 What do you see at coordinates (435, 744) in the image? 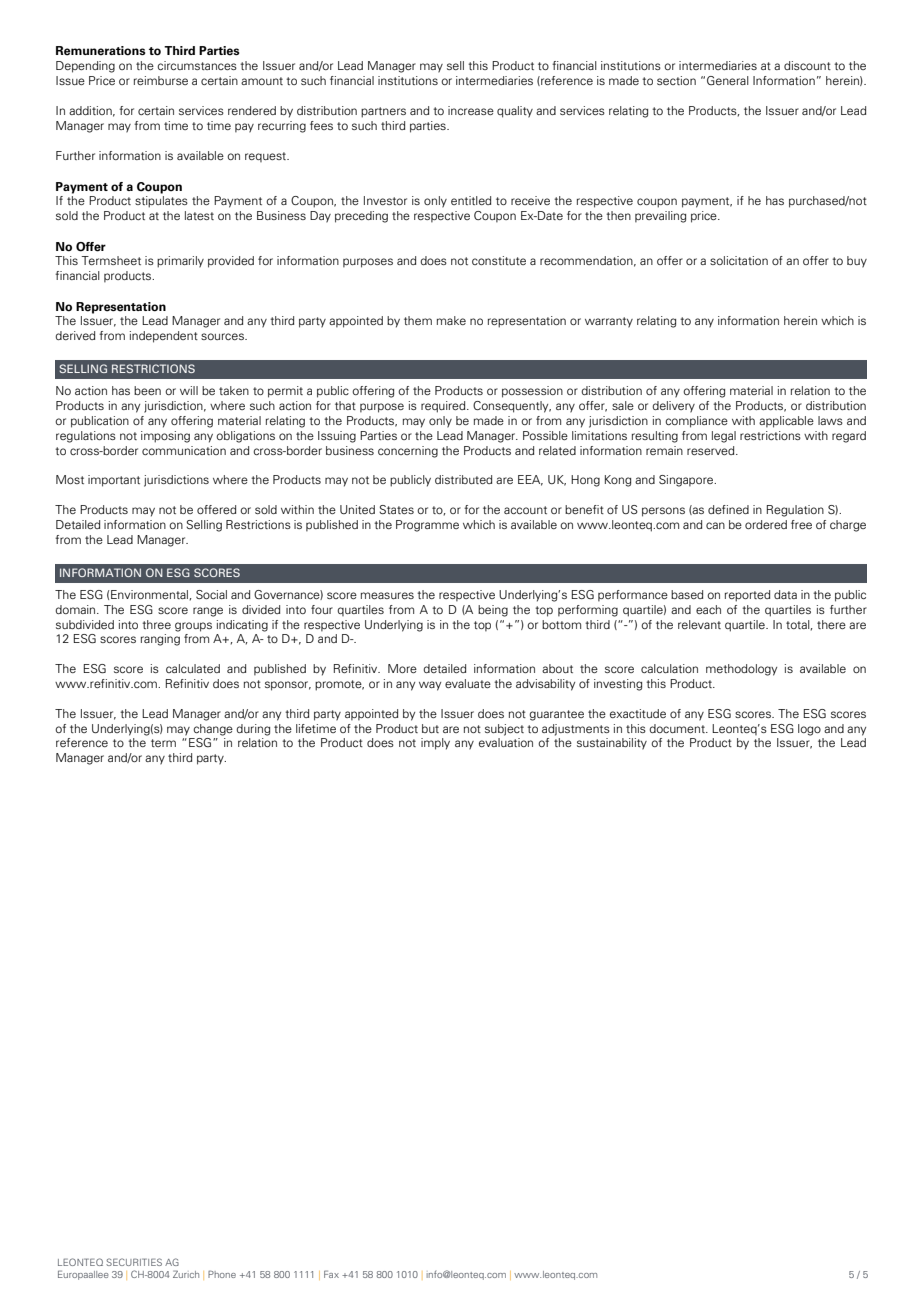
I see `imply` at bounding box center [435, 744].
